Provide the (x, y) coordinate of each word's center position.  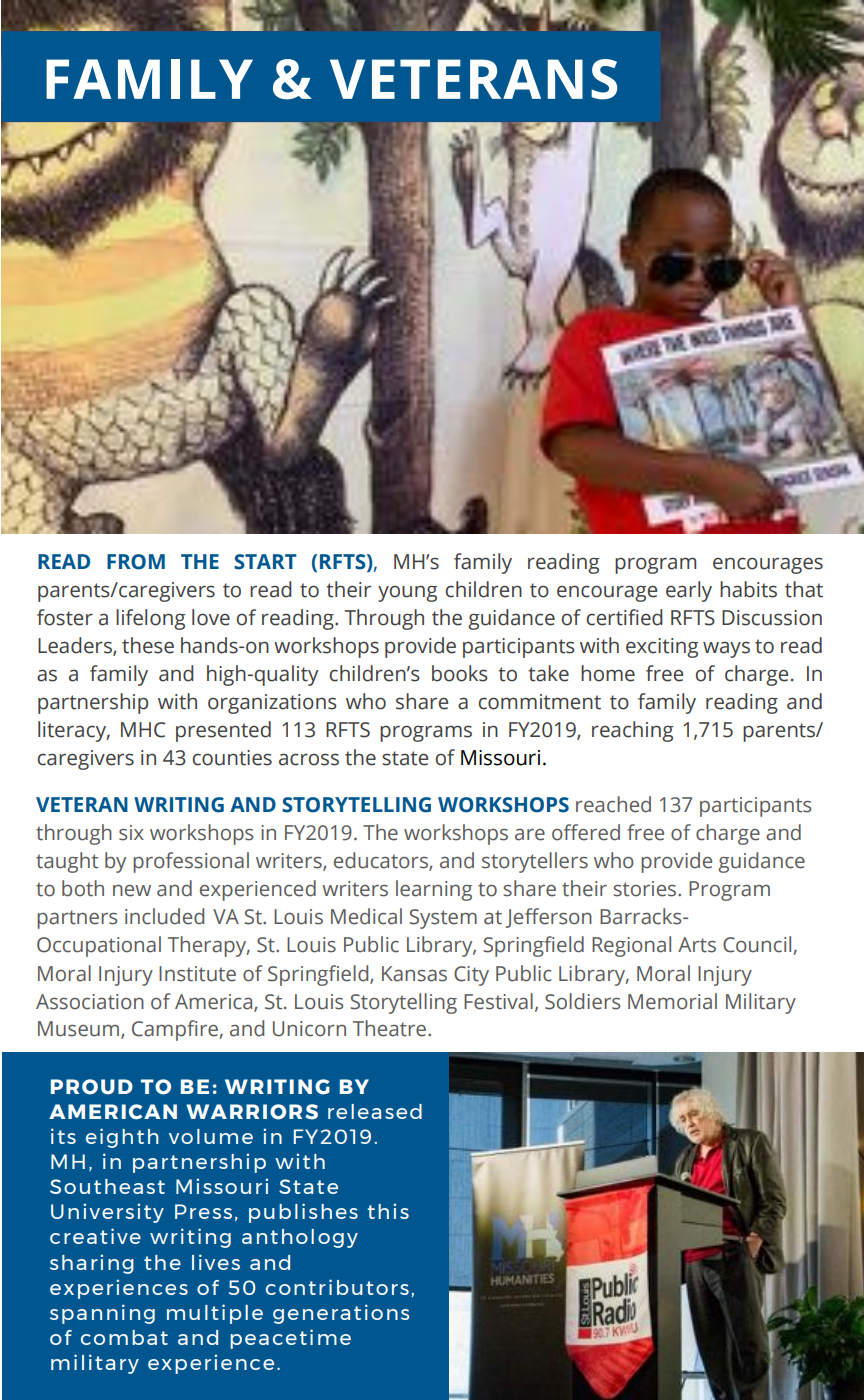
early (689, 591)
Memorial (672, 1001)
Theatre (389, 1028)
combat (124, 1337)
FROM (136, 562)
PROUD (92, 1087)
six (131, 833)
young (407, 593)
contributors (337, 1287)
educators (382, 861)
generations (341, 1314)
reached (613, 804)
